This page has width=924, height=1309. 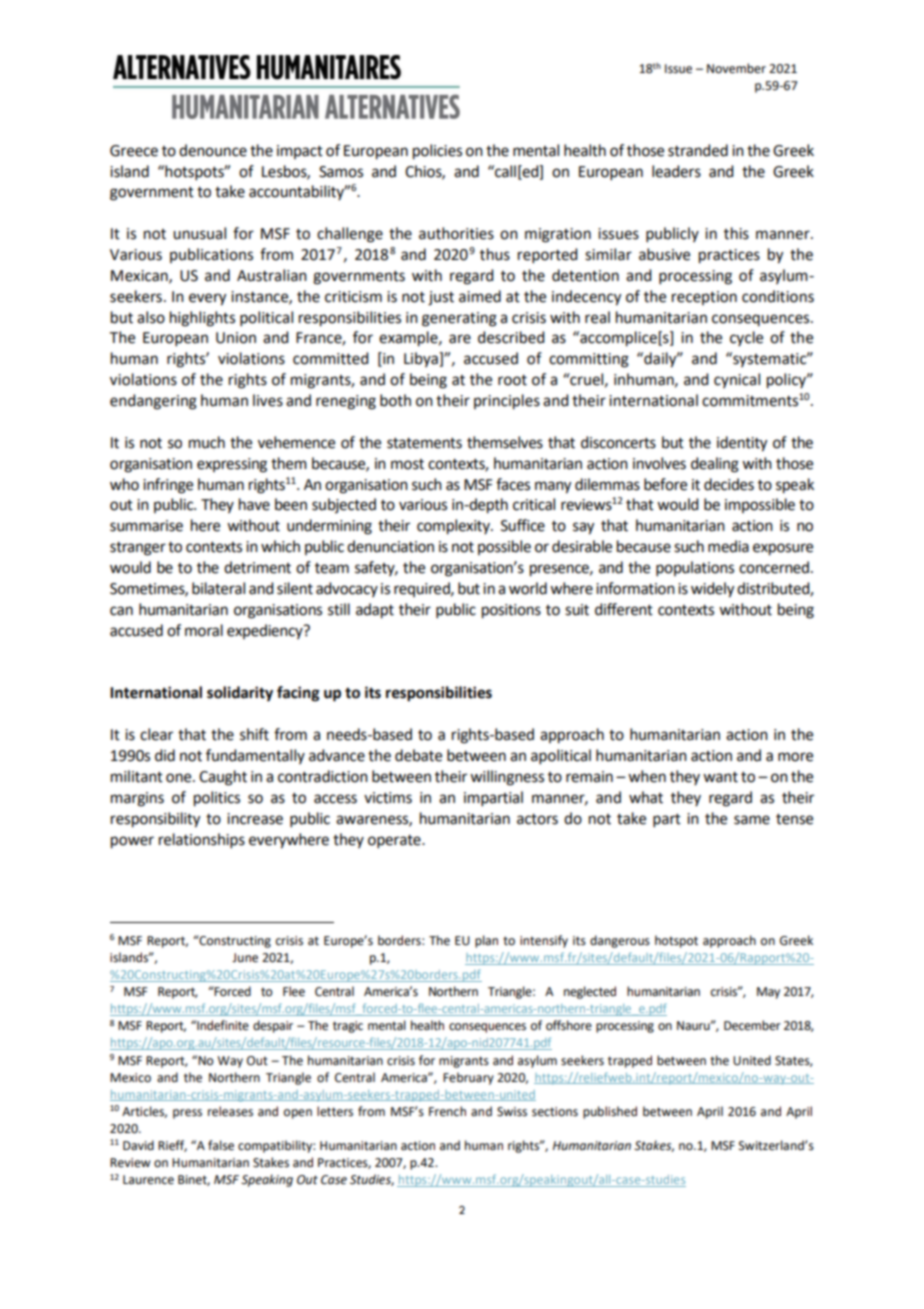 I want to click on denounce, so click(x=213, y=150).
